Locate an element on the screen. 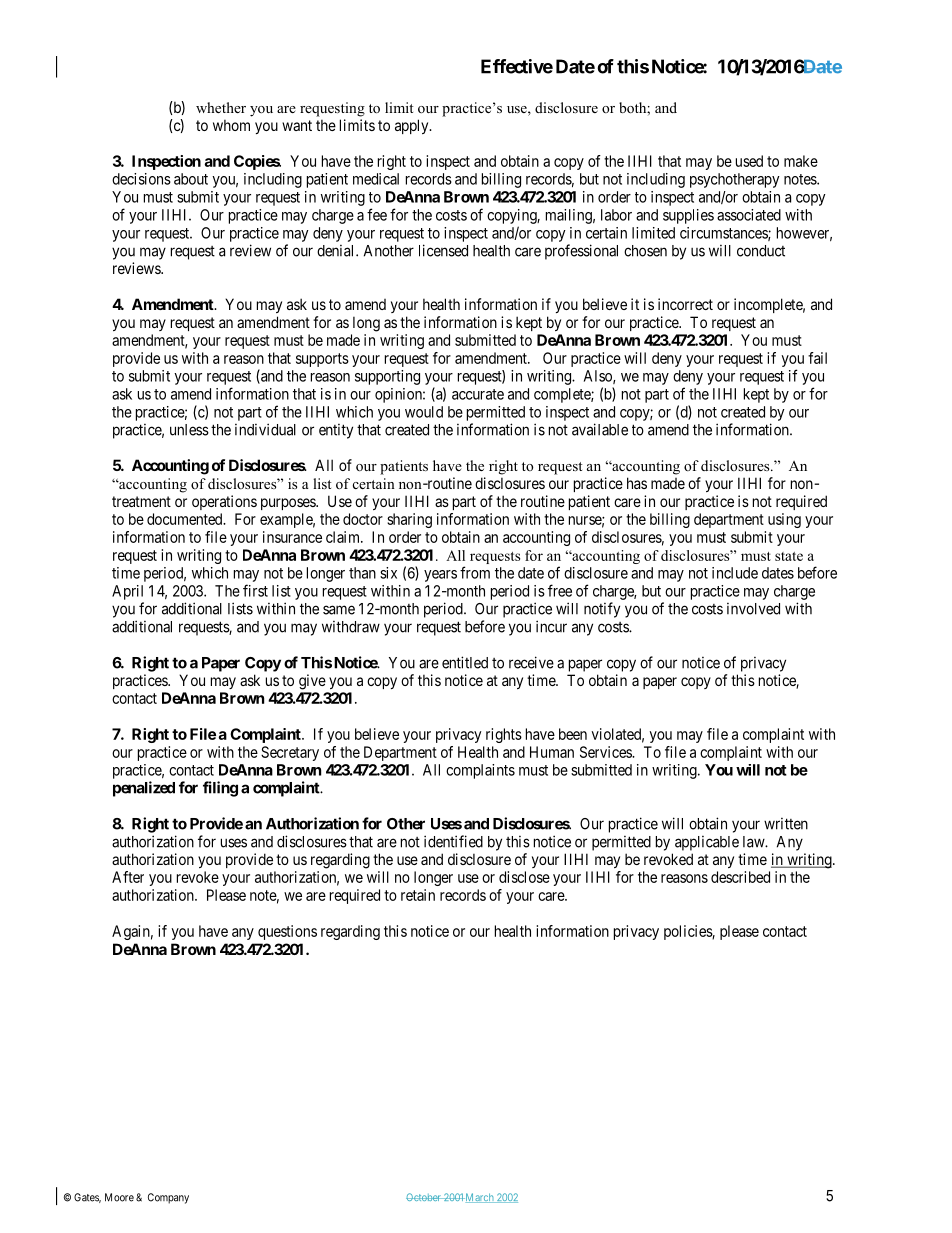  Company is located at coordinates (168, 1198).
